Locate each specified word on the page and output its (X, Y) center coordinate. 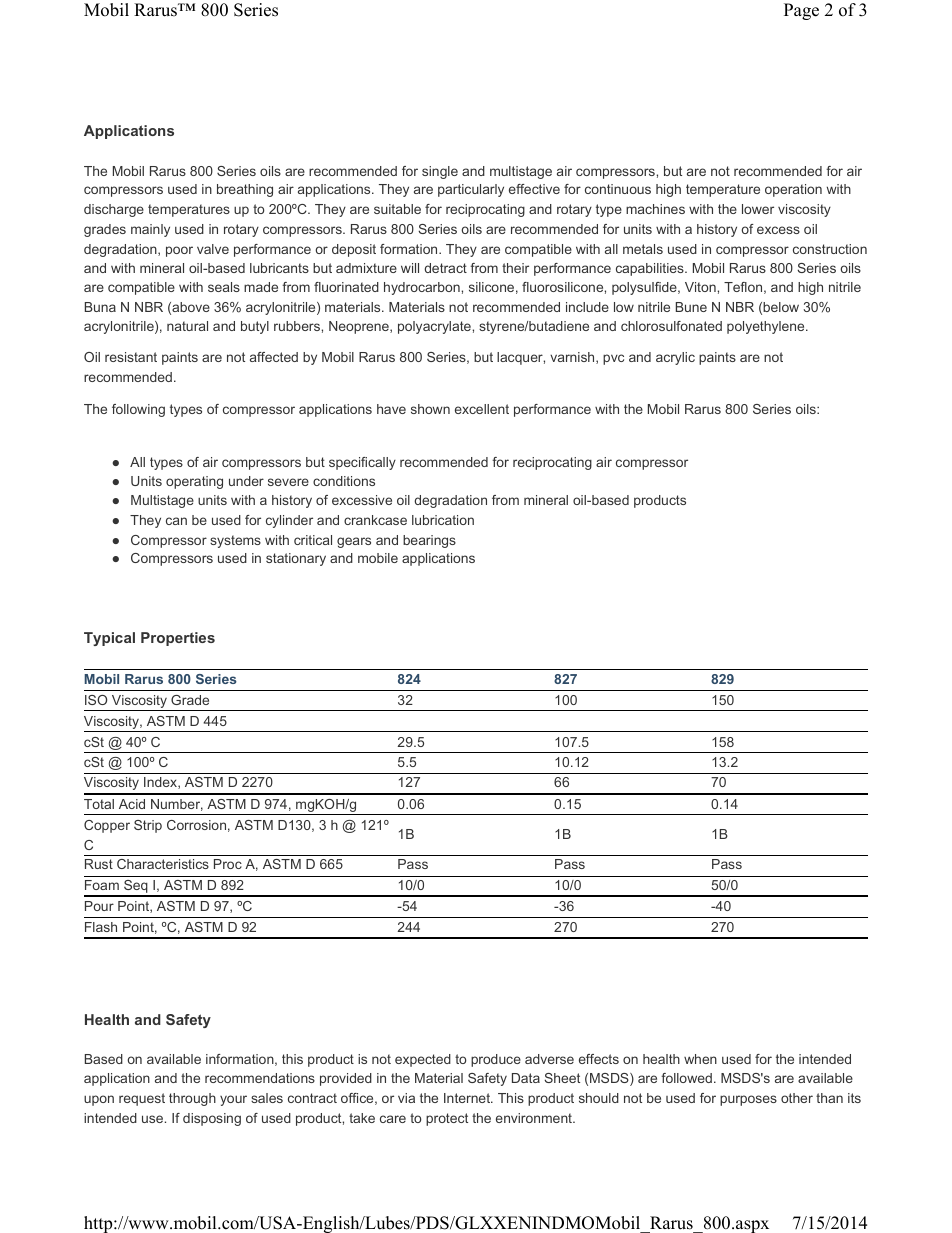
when (700, 1059)
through (192, 1099)
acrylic (675, 358)
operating (194, 482)
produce (496, 1060)
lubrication (443, 520)
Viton (701, 287)
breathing (245, 190)
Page (801, 11)
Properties (178, 639)
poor (179, 251)
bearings (429, 541)
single (440, 172)
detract (445, 268)
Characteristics (163, 864)
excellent (482, 409)
